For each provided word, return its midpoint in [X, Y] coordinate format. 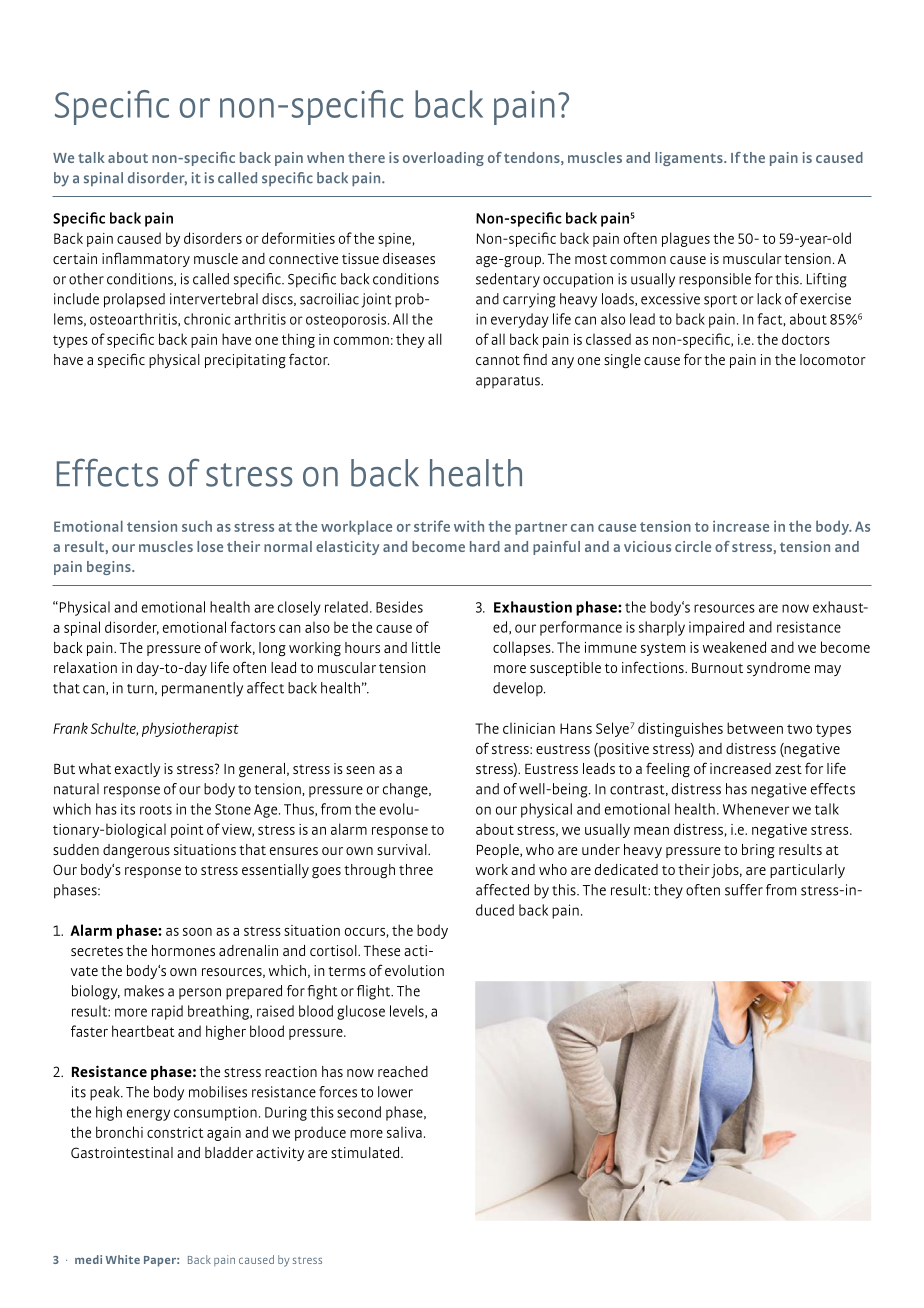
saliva [404, 1132]
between [755, 728]
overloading [443, 159]
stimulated [366, 1152]
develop [519, 689]
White [123, 1259]
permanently [202, 689]
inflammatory [146, 259]
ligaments [690, 159]
